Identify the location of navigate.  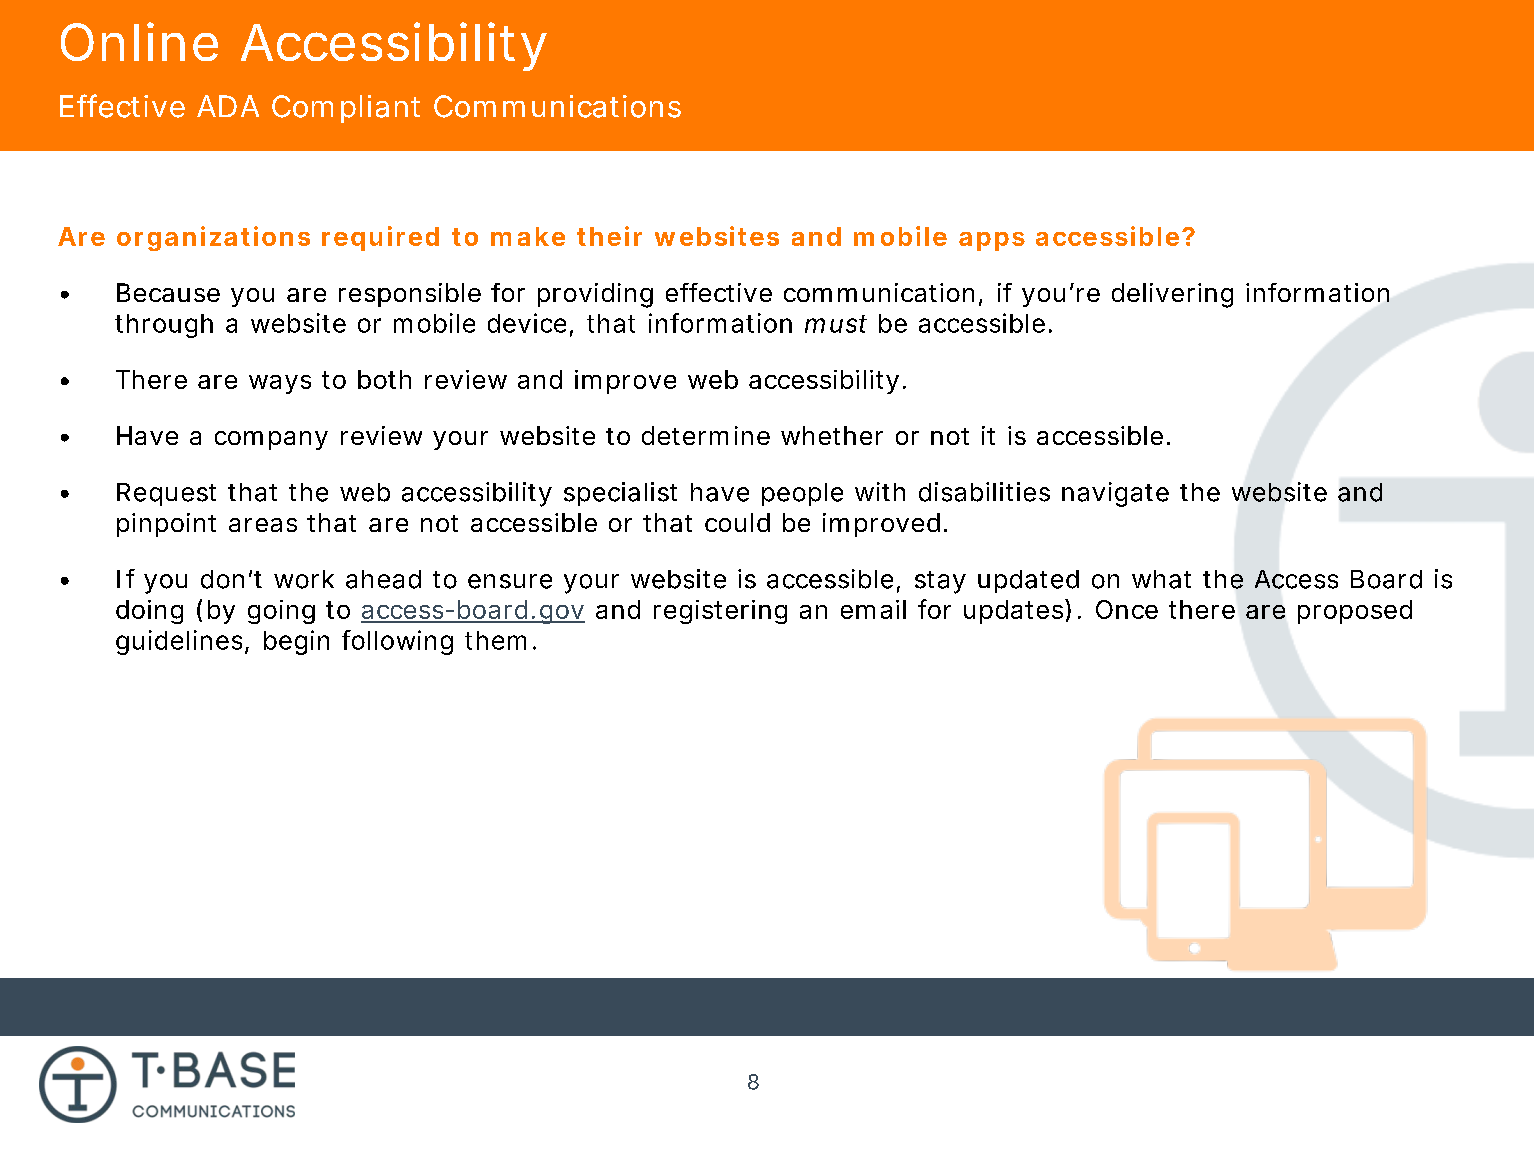
(1115, 494).
